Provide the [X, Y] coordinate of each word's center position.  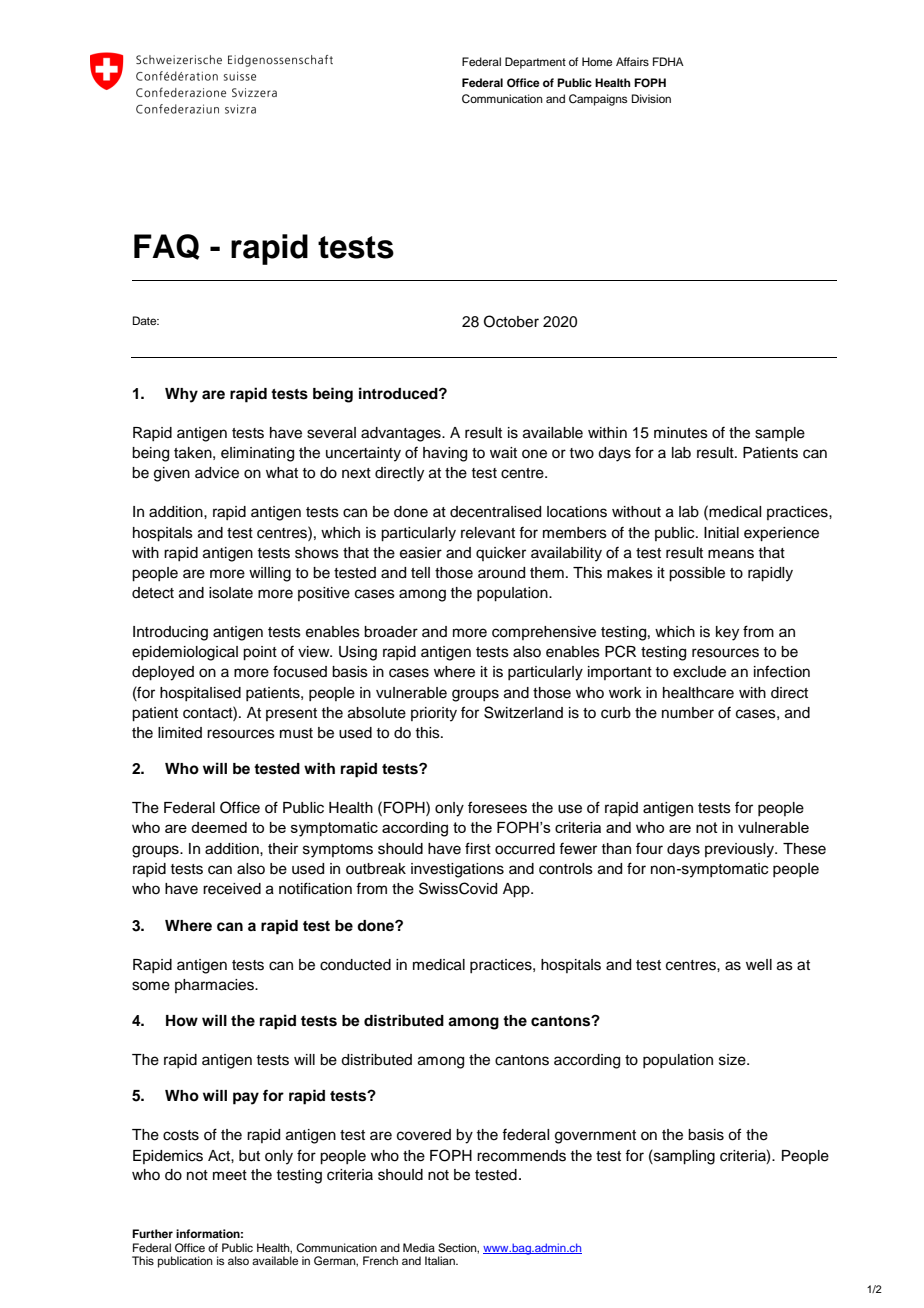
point [260, 653]
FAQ [167, 247]
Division [651, 98]
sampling [683, 1157]
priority [434, 714]
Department [535, 63]
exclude [699, 672]
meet [230, 1175]
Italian [441, 1260]
